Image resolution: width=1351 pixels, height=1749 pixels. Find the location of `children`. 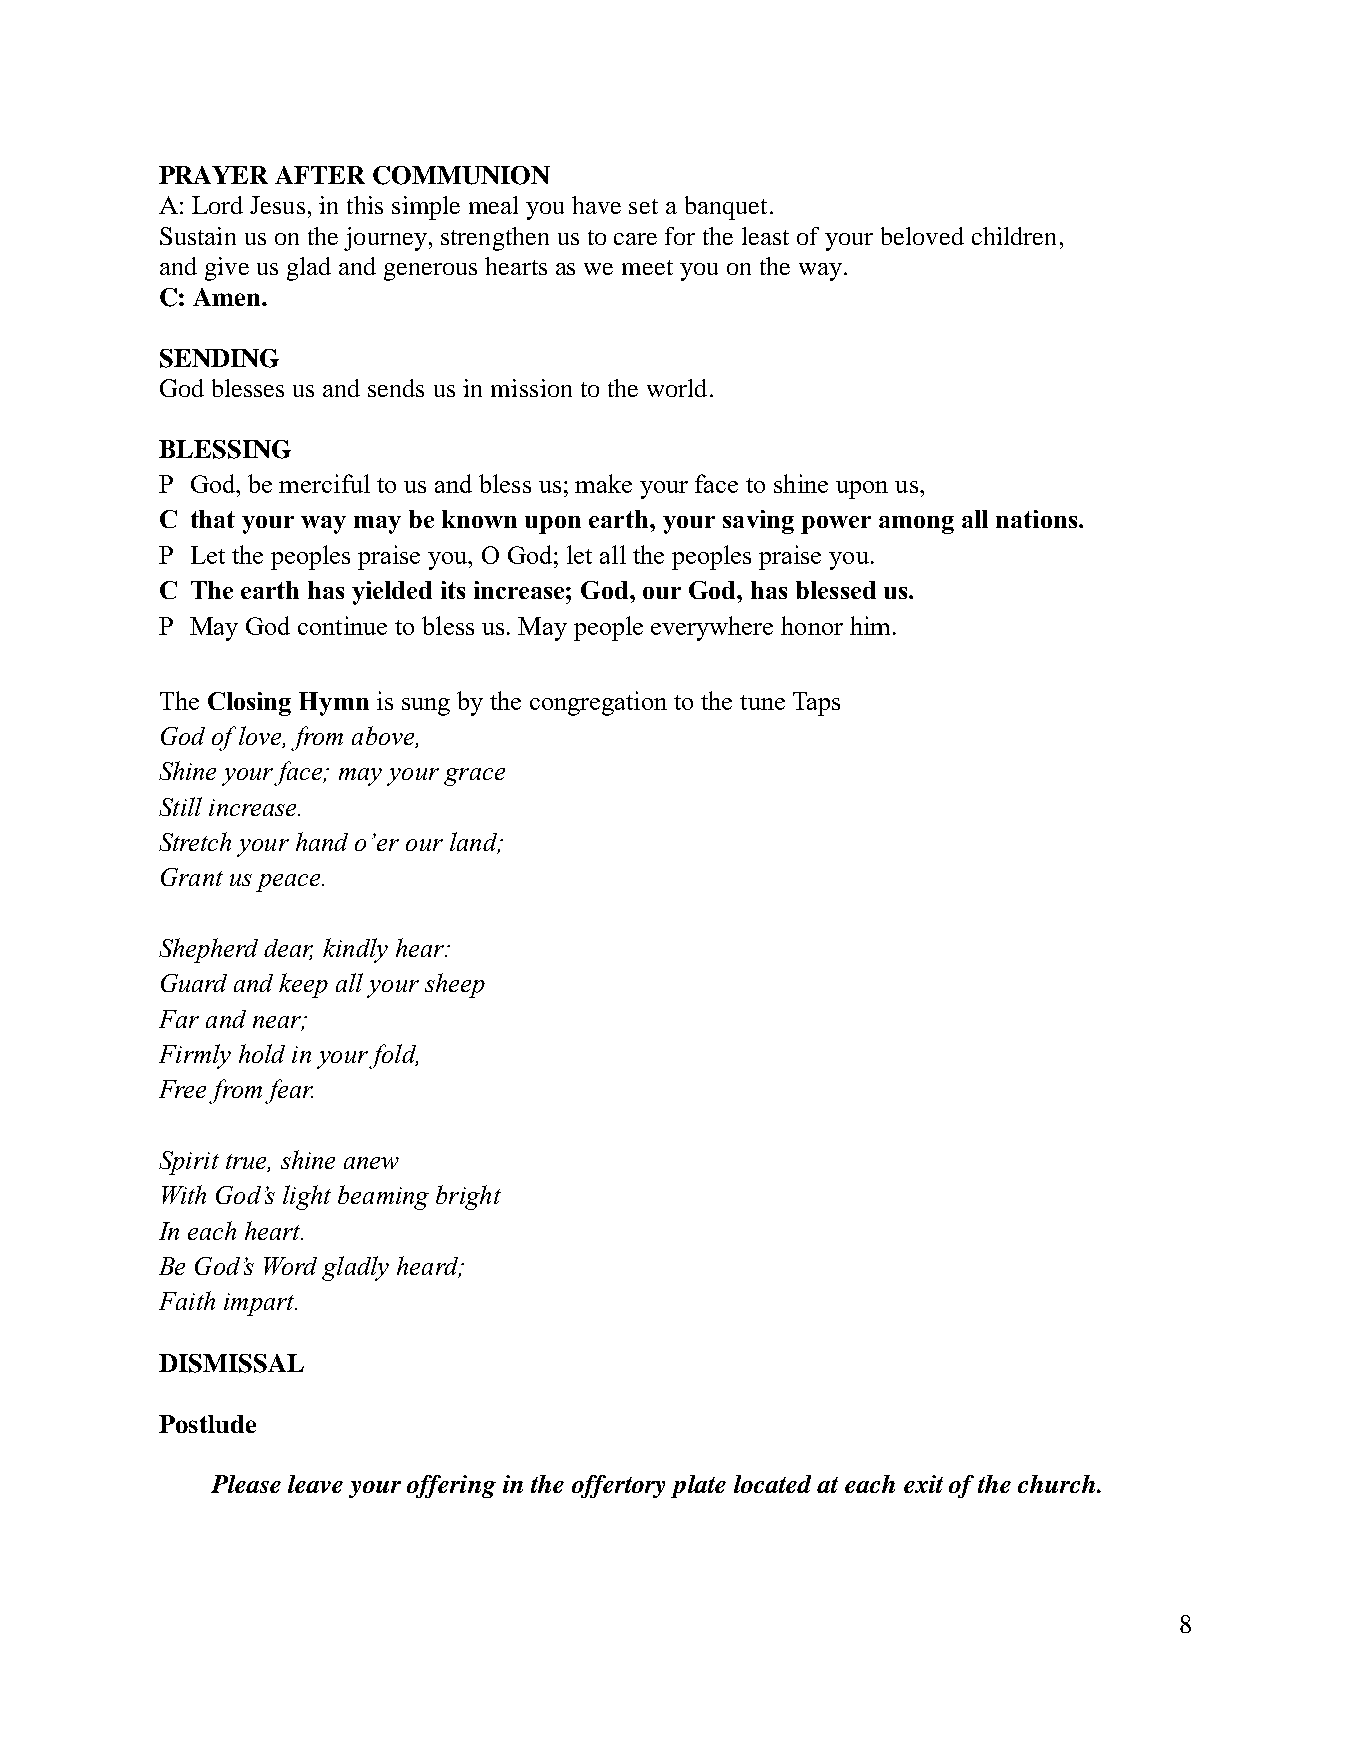

children is located at coordinates (1014, 236).
